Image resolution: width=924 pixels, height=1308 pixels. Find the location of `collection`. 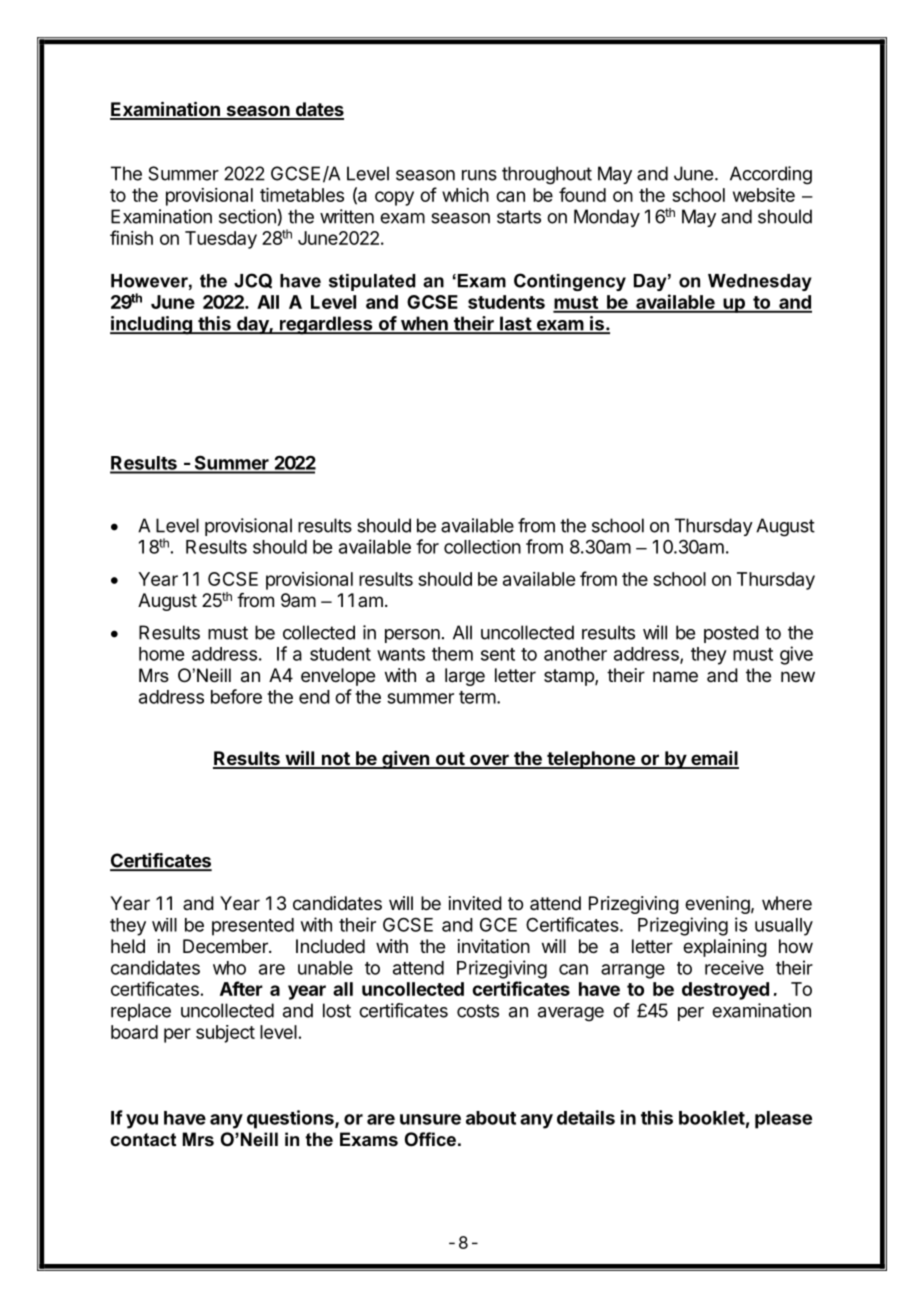

collection is located at coordinates (482, 547).
